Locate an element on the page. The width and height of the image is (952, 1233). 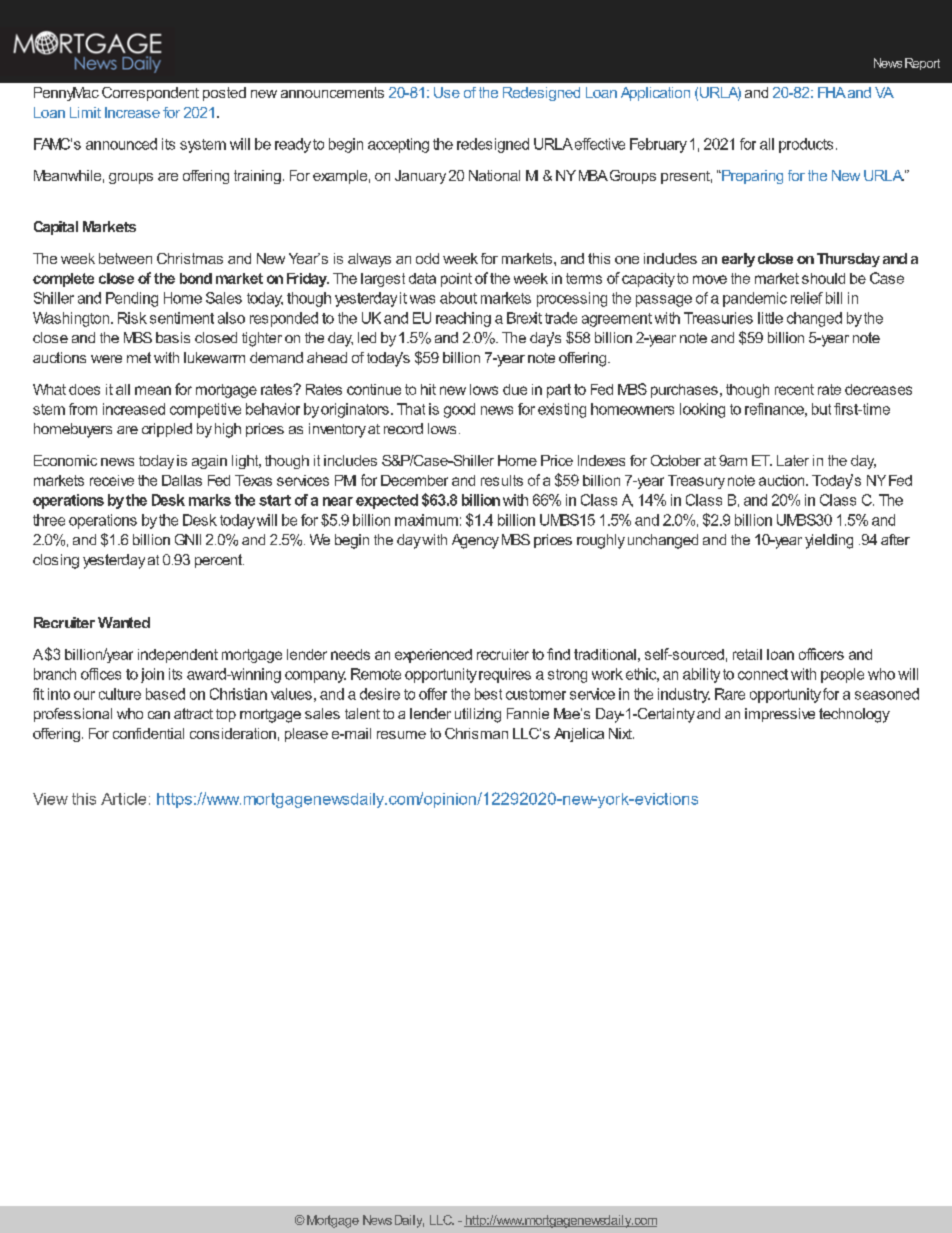
accepting is located at coordinates (398, 145).
